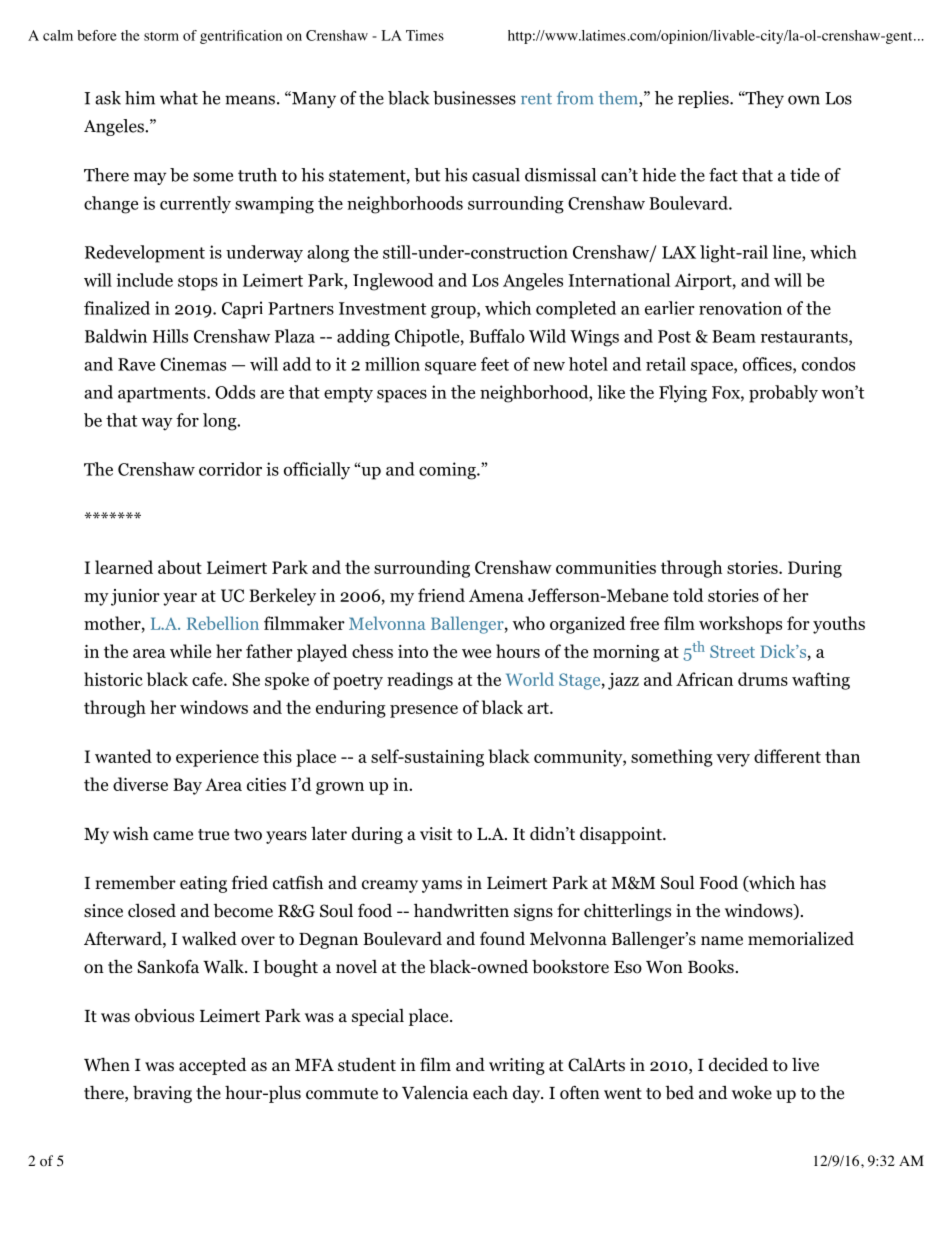  What do you see at coordinates (123, 756) in the page?
I see `wanted` at bounding box center [123, 756].
